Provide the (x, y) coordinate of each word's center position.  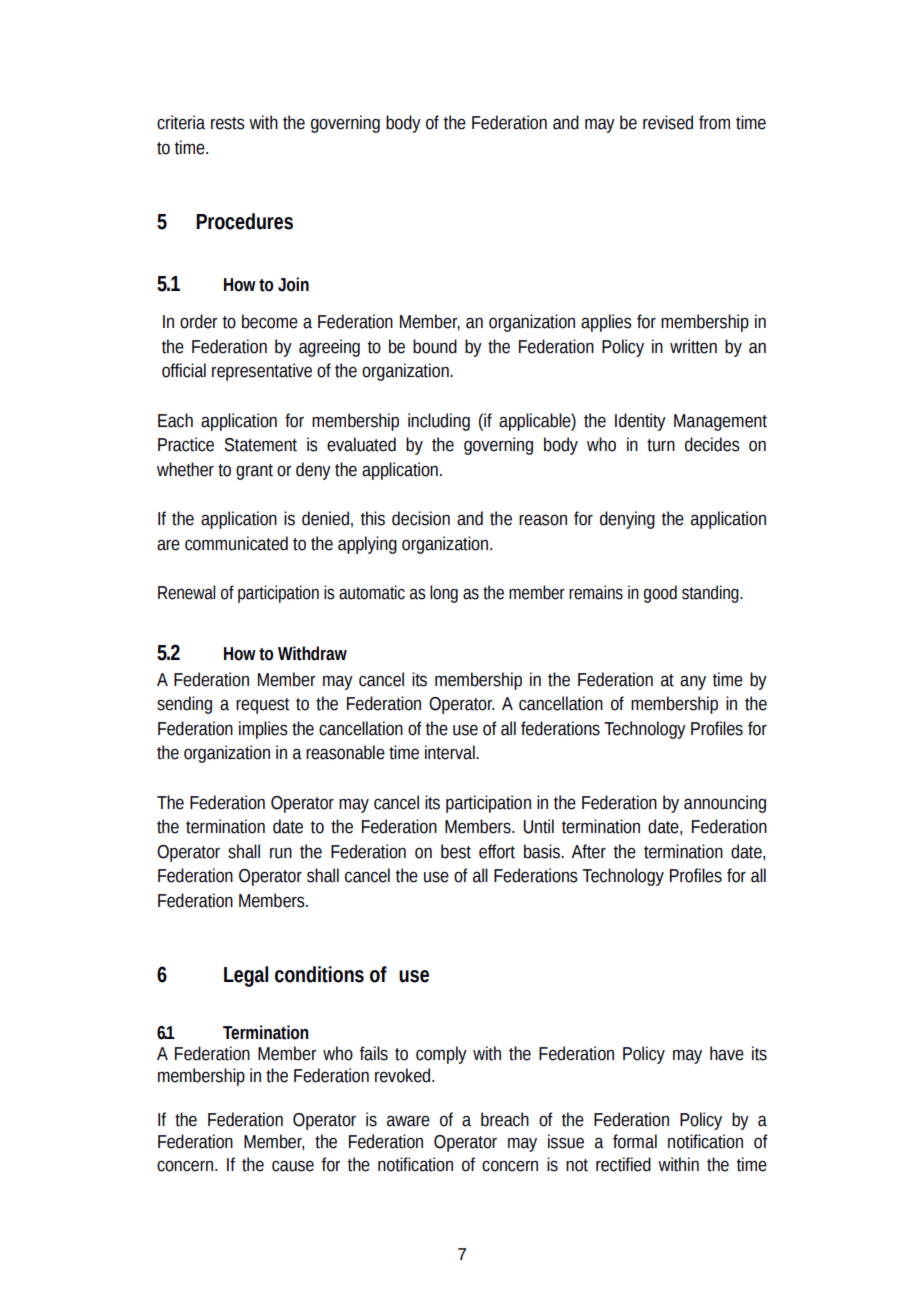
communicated (236, 543)
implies (263, 730)
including (439, 422)
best (456, 851)
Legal (246, 976)
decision (421, 518)
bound (435, 346)
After (588, 851)
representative (262, 372)
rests (228, 123)
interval (451, 752)
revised (668, 122)
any (693, 683)
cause (293, 1166)
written (693, 346)
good (660, 594)
